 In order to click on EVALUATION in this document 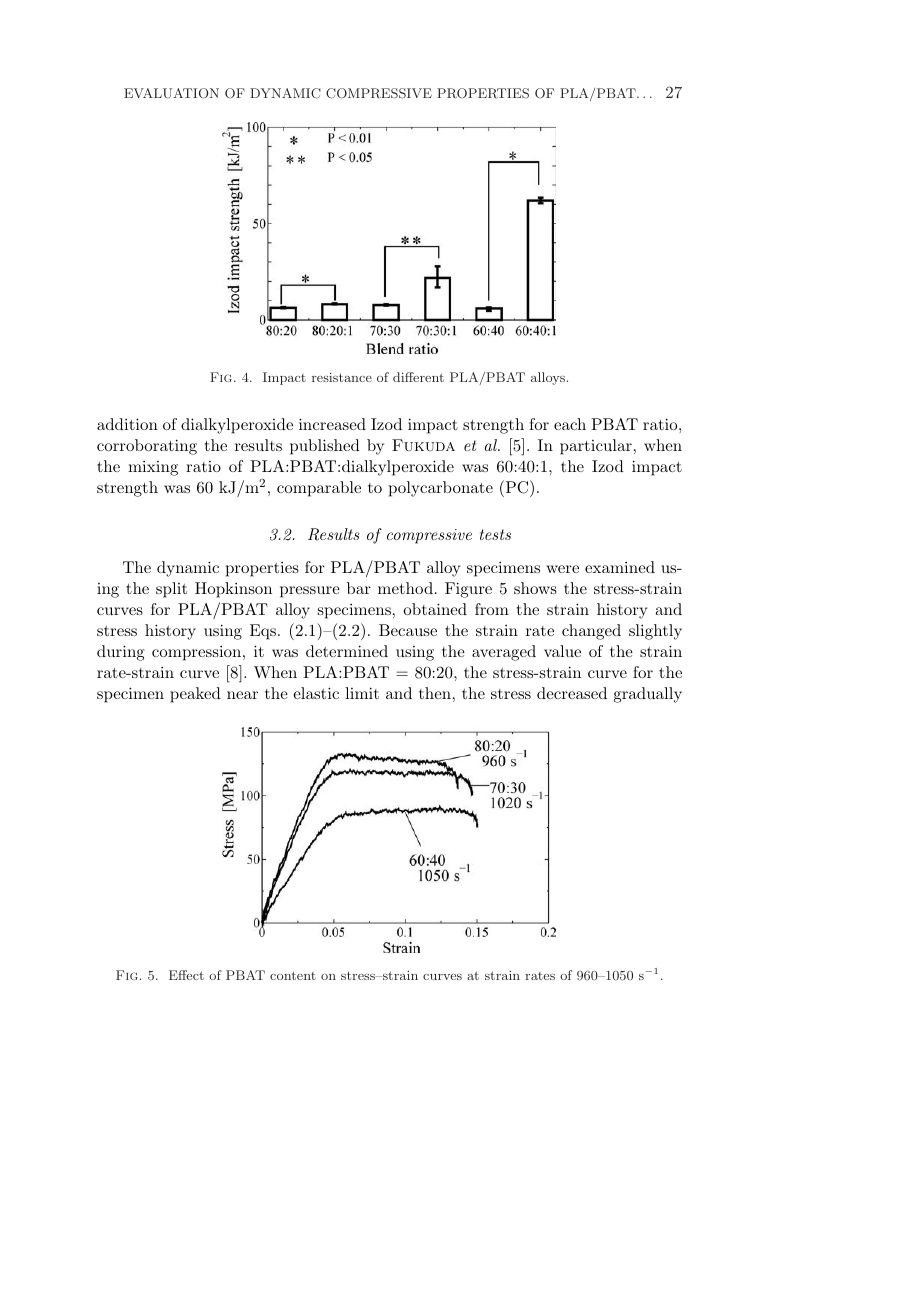, I will do `click(171, 93)`.
